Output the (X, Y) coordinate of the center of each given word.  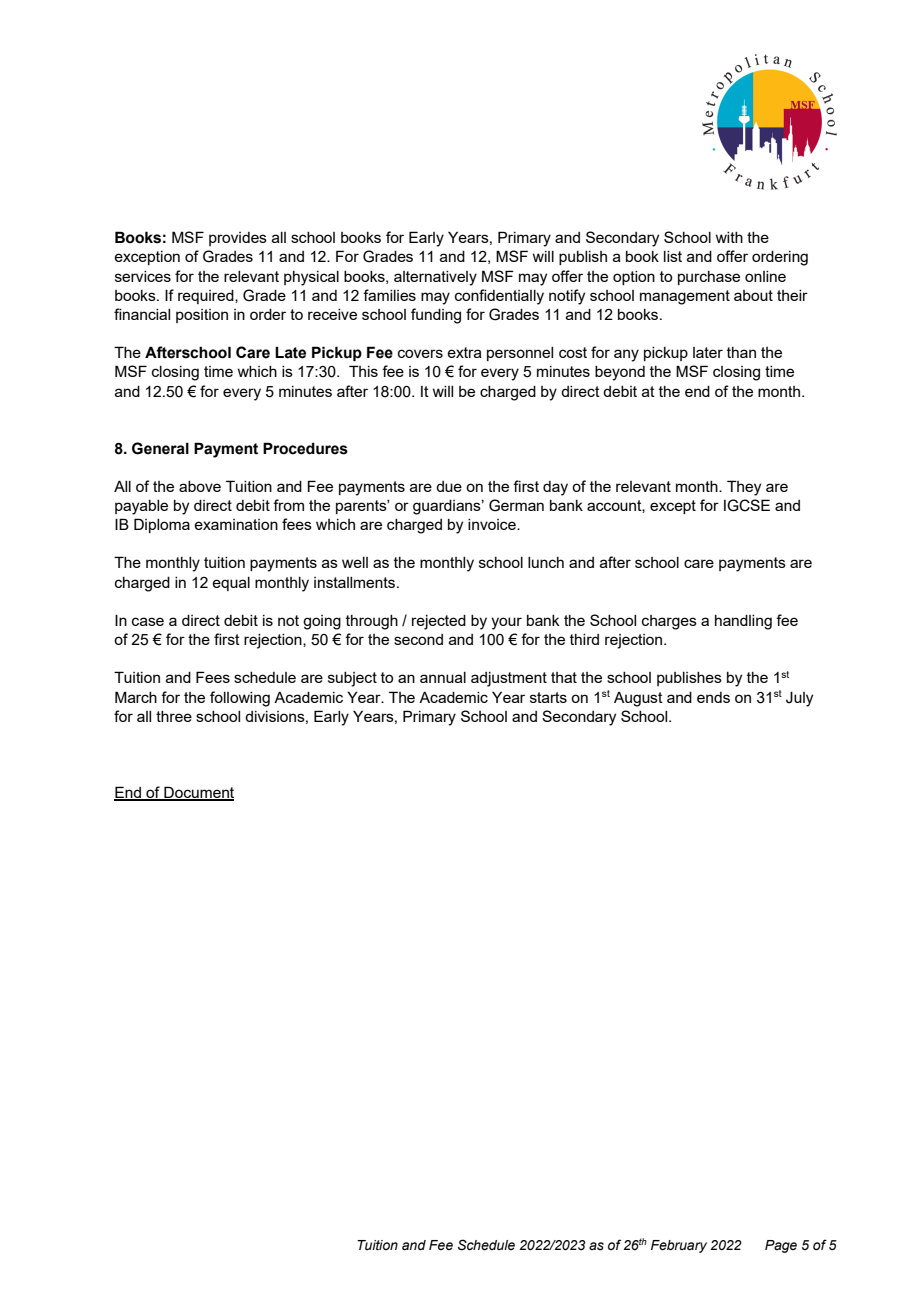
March (136, 697)
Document (198, 793)
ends (713, 697)
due (449, 486)
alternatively (435, 278)
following (240, 699)
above (200, 486)
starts (548, 697)
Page (781, 1246)
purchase (709, 278)
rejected (439, 622)
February (679, 1246)
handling (743, 622)
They (744, 488)
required (207, 297)
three (174, 716)
